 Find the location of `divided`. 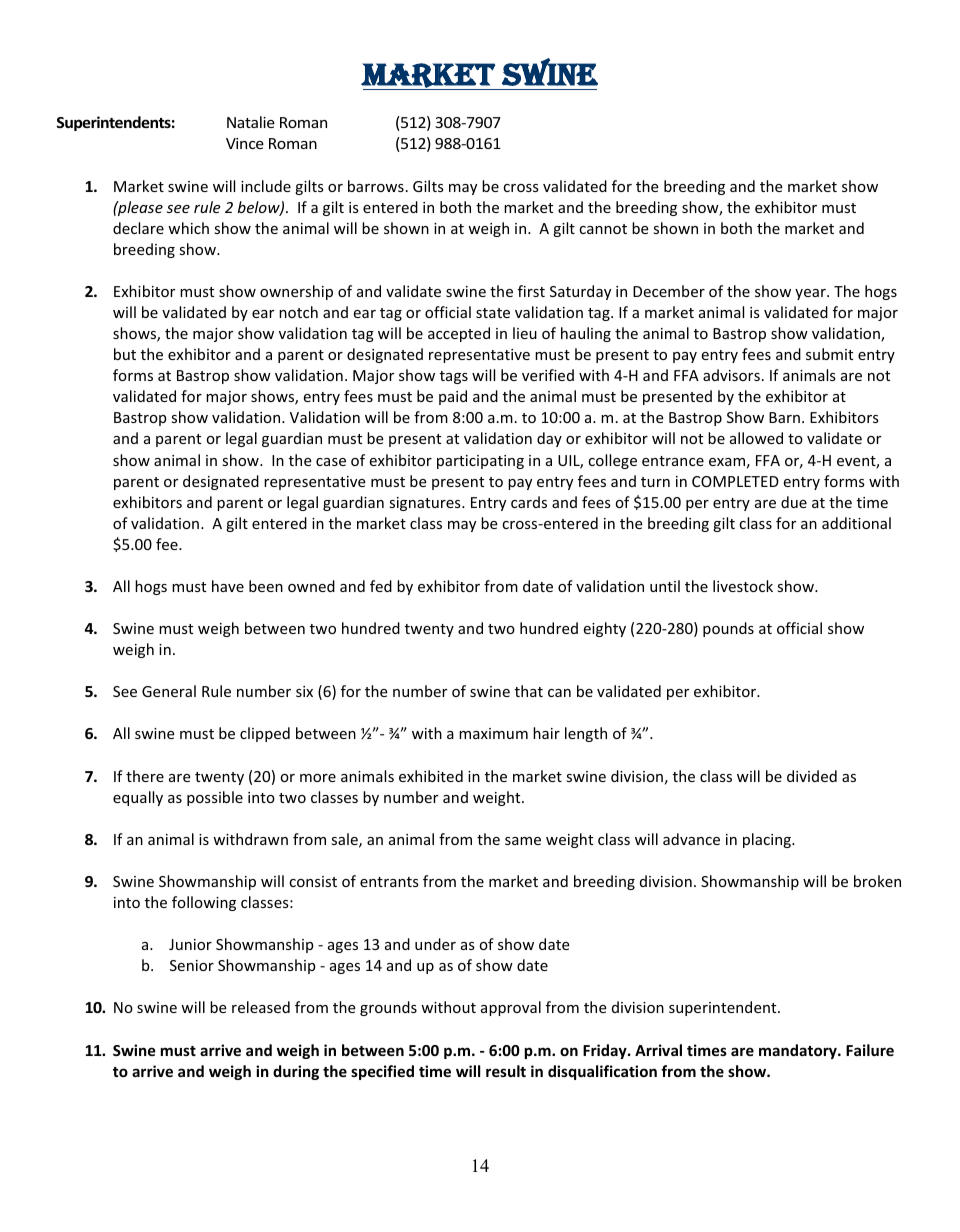

divided is located at coordinates (812, 776).
